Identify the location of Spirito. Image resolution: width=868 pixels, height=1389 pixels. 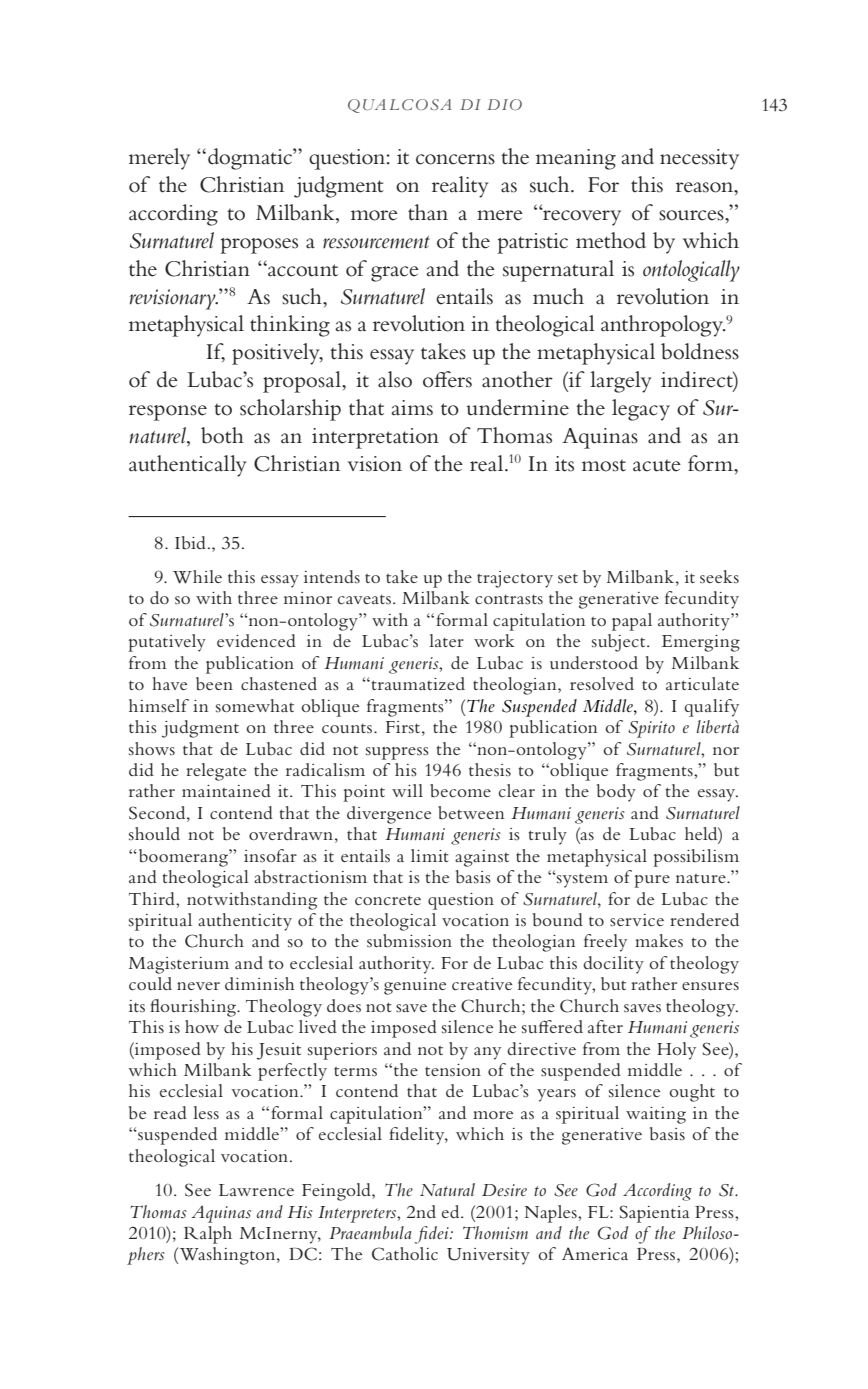
(651, 729).
